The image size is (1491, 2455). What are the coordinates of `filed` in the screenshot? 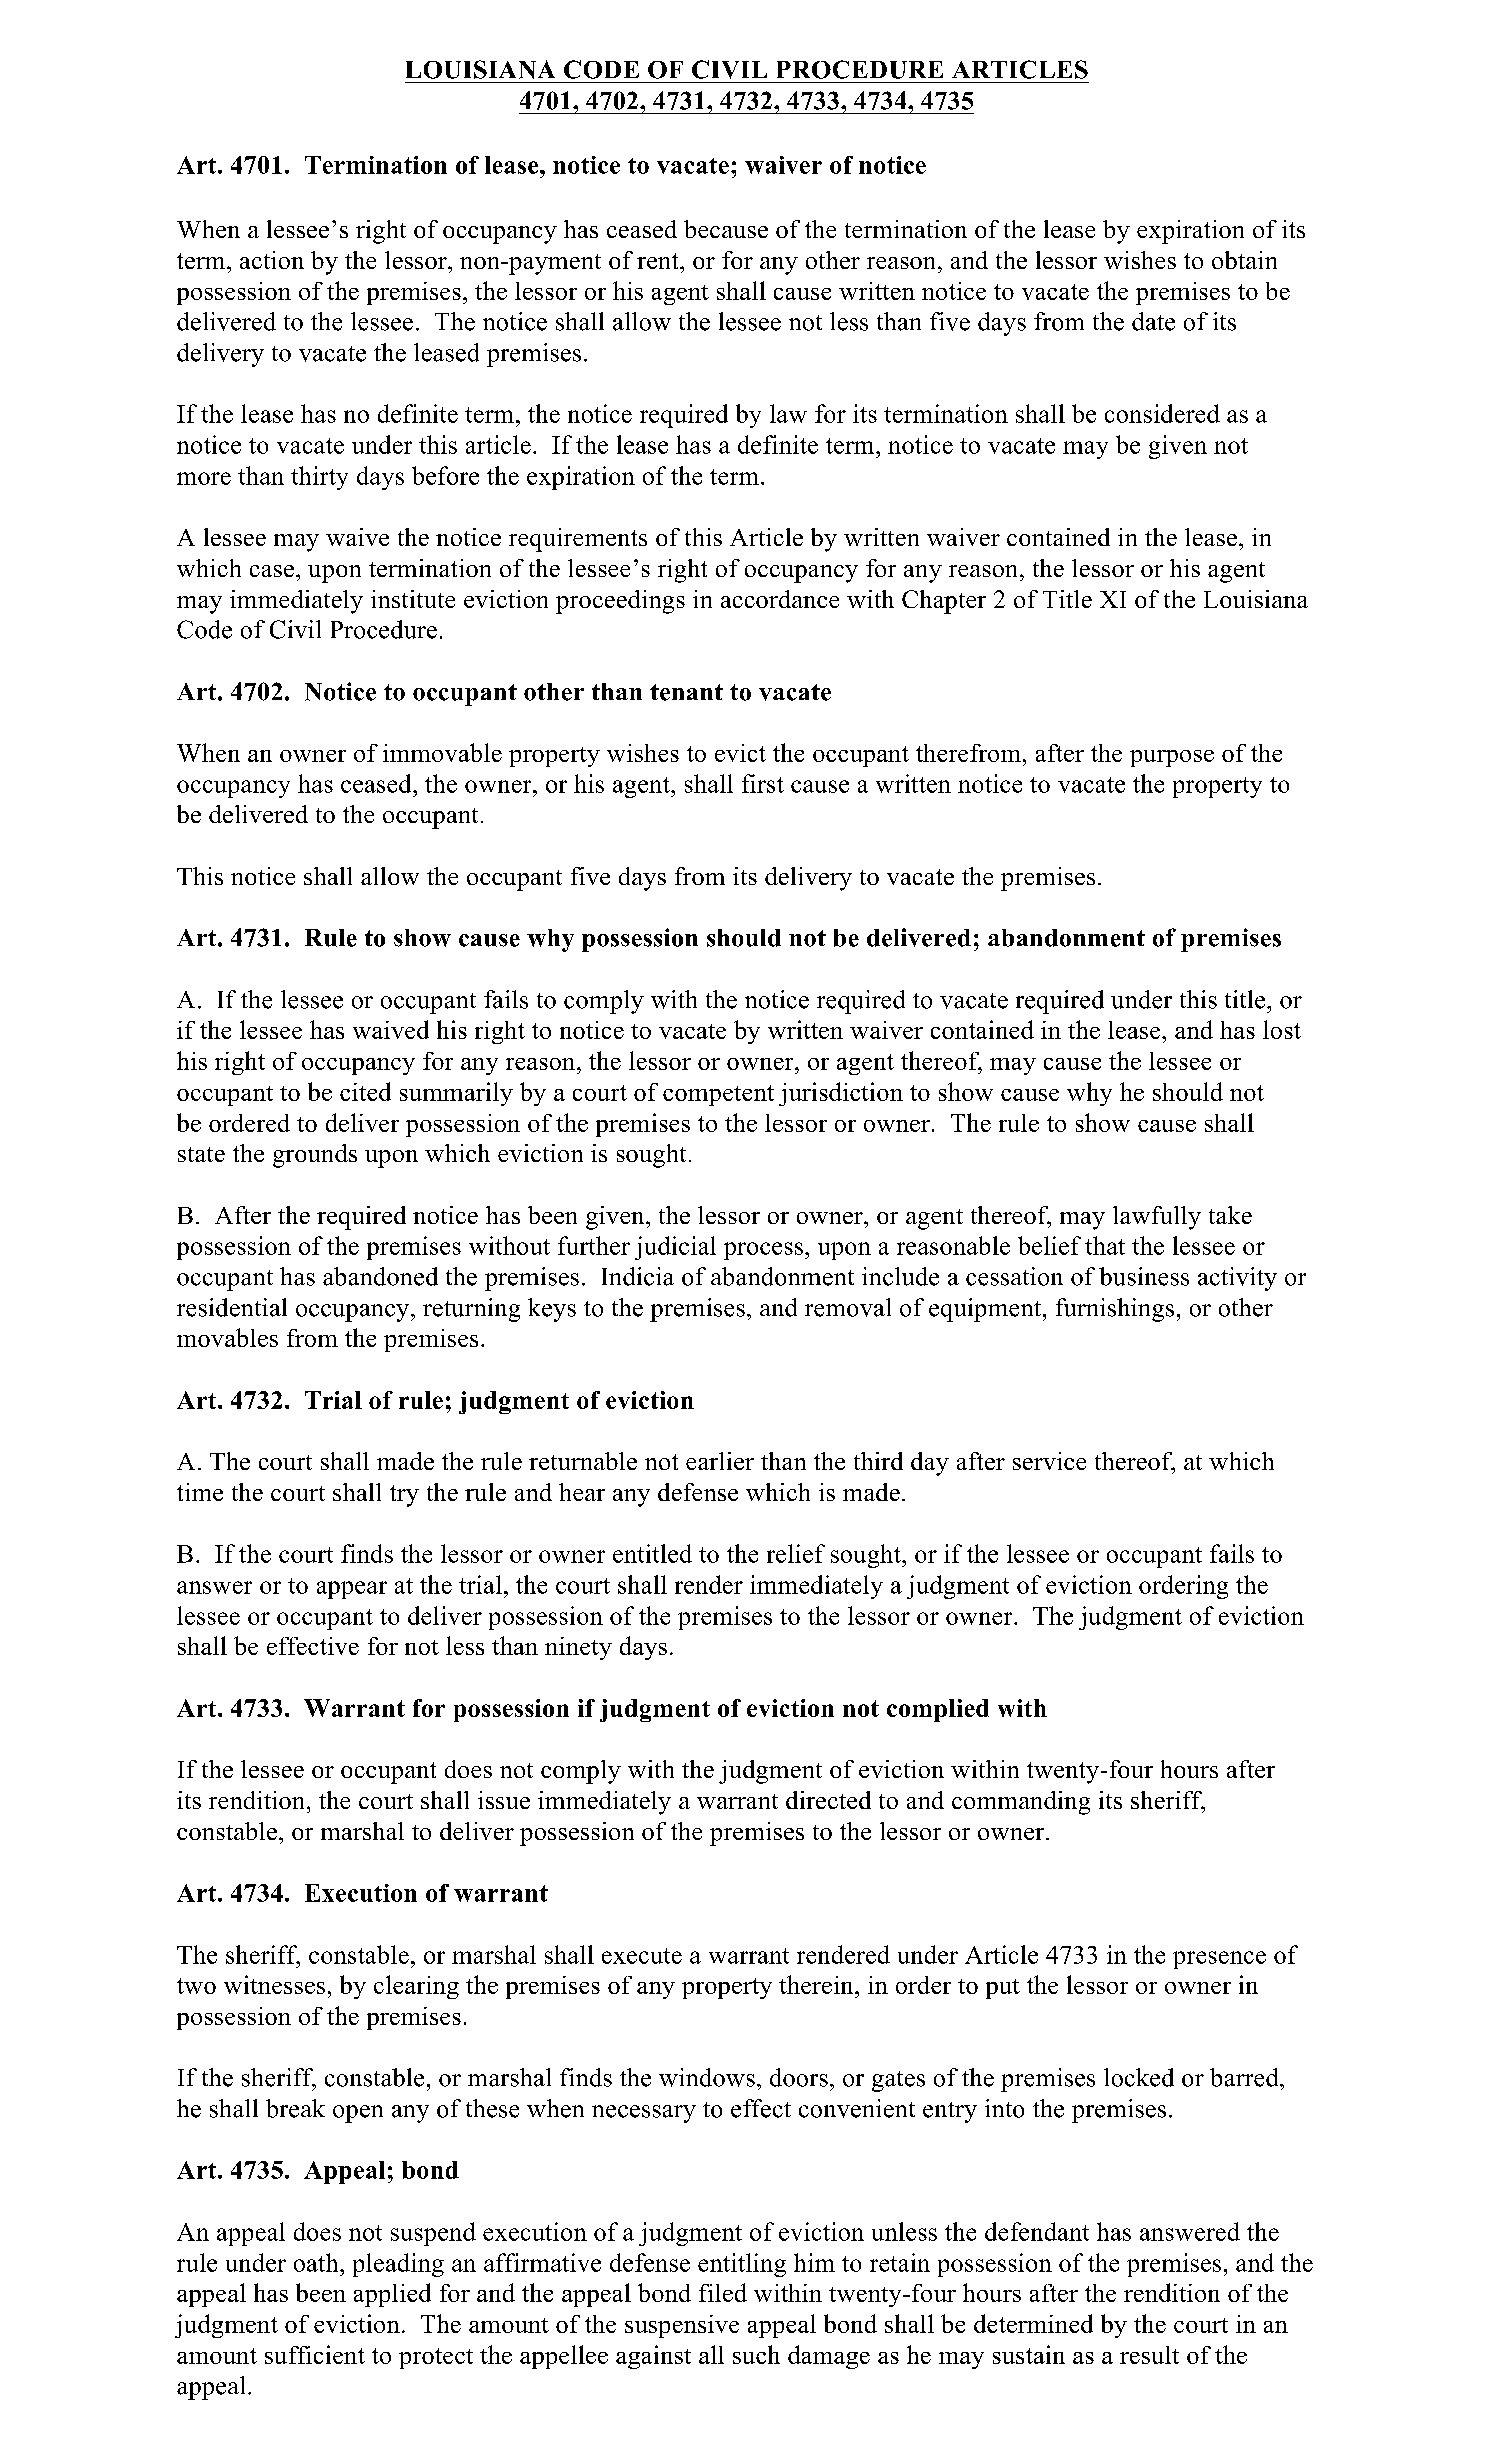 It's located at (723, 2292).
